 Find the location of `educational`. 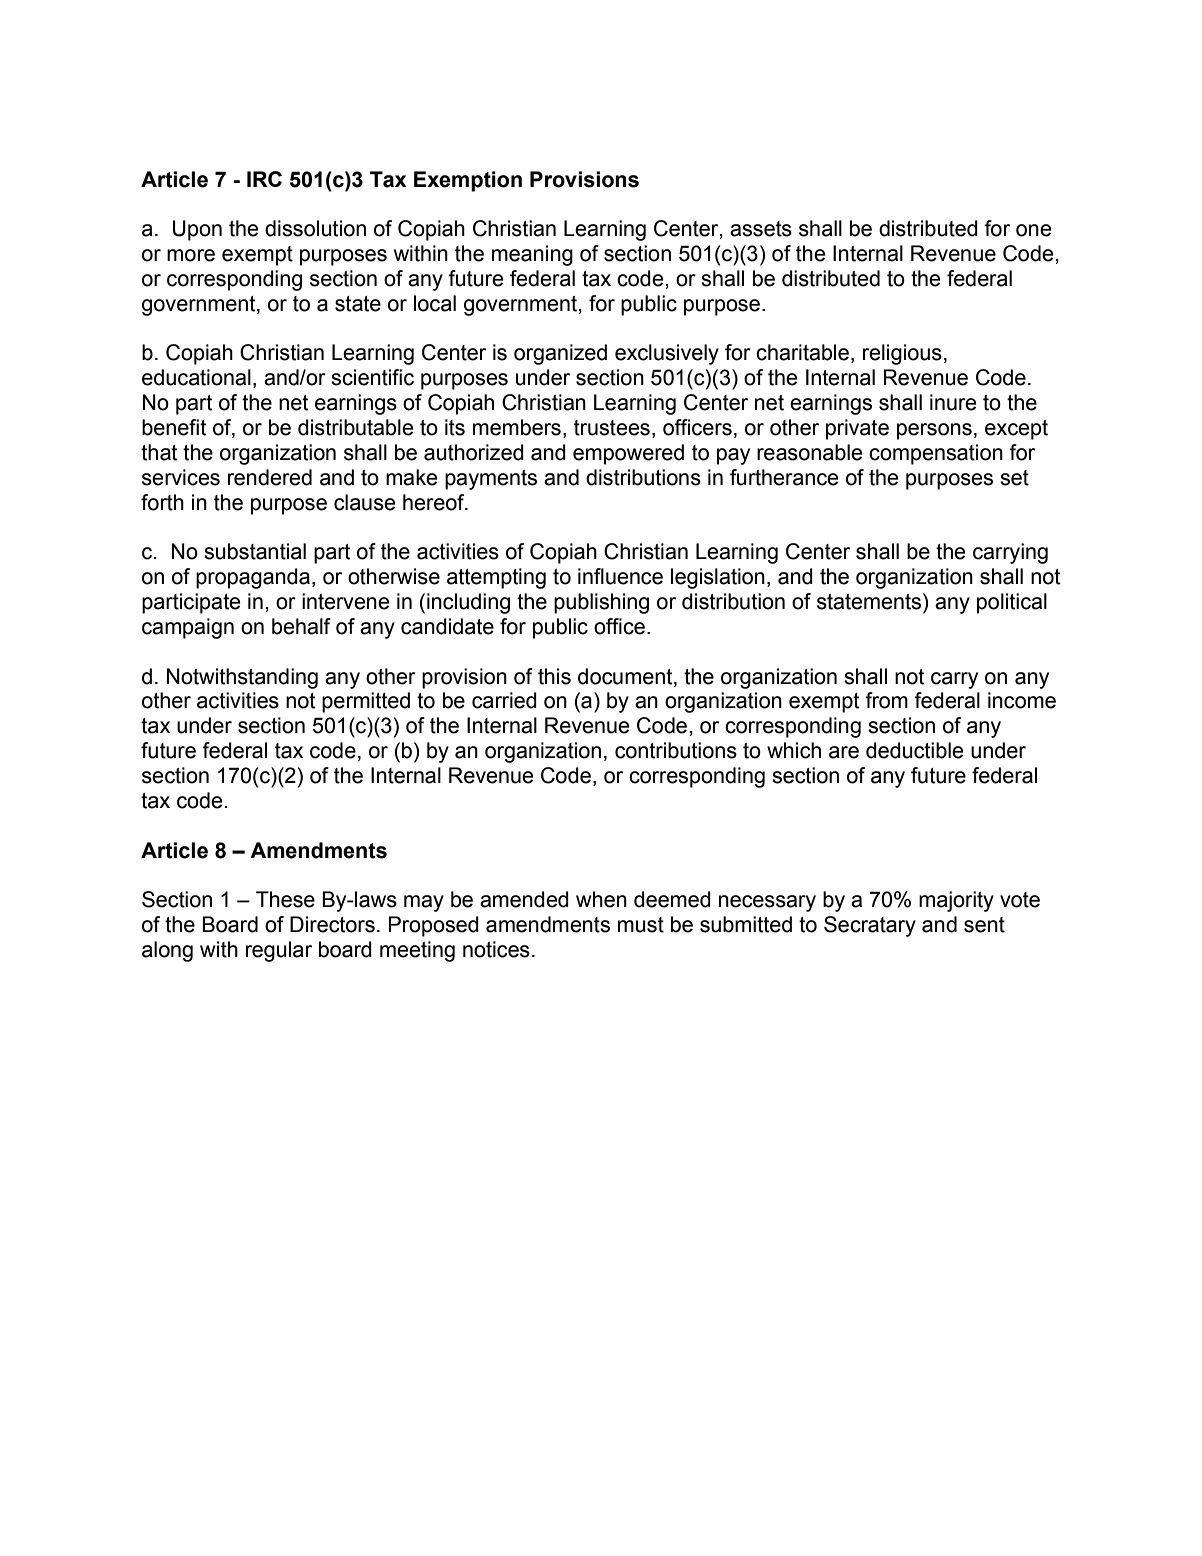

educational is located at coordinates (196, 377).
